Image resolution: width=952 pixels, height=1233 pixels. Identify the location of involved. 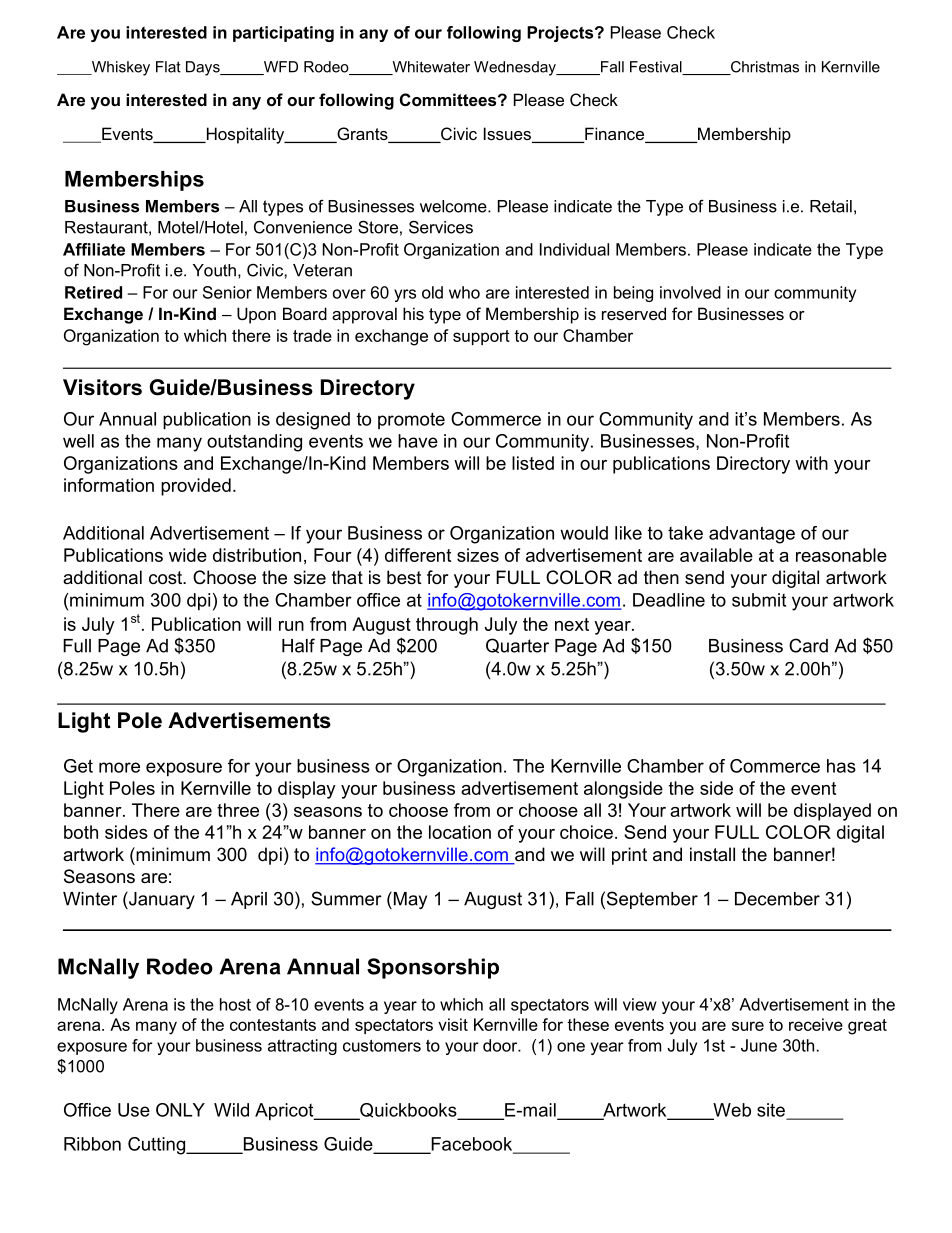
(690, 292).
